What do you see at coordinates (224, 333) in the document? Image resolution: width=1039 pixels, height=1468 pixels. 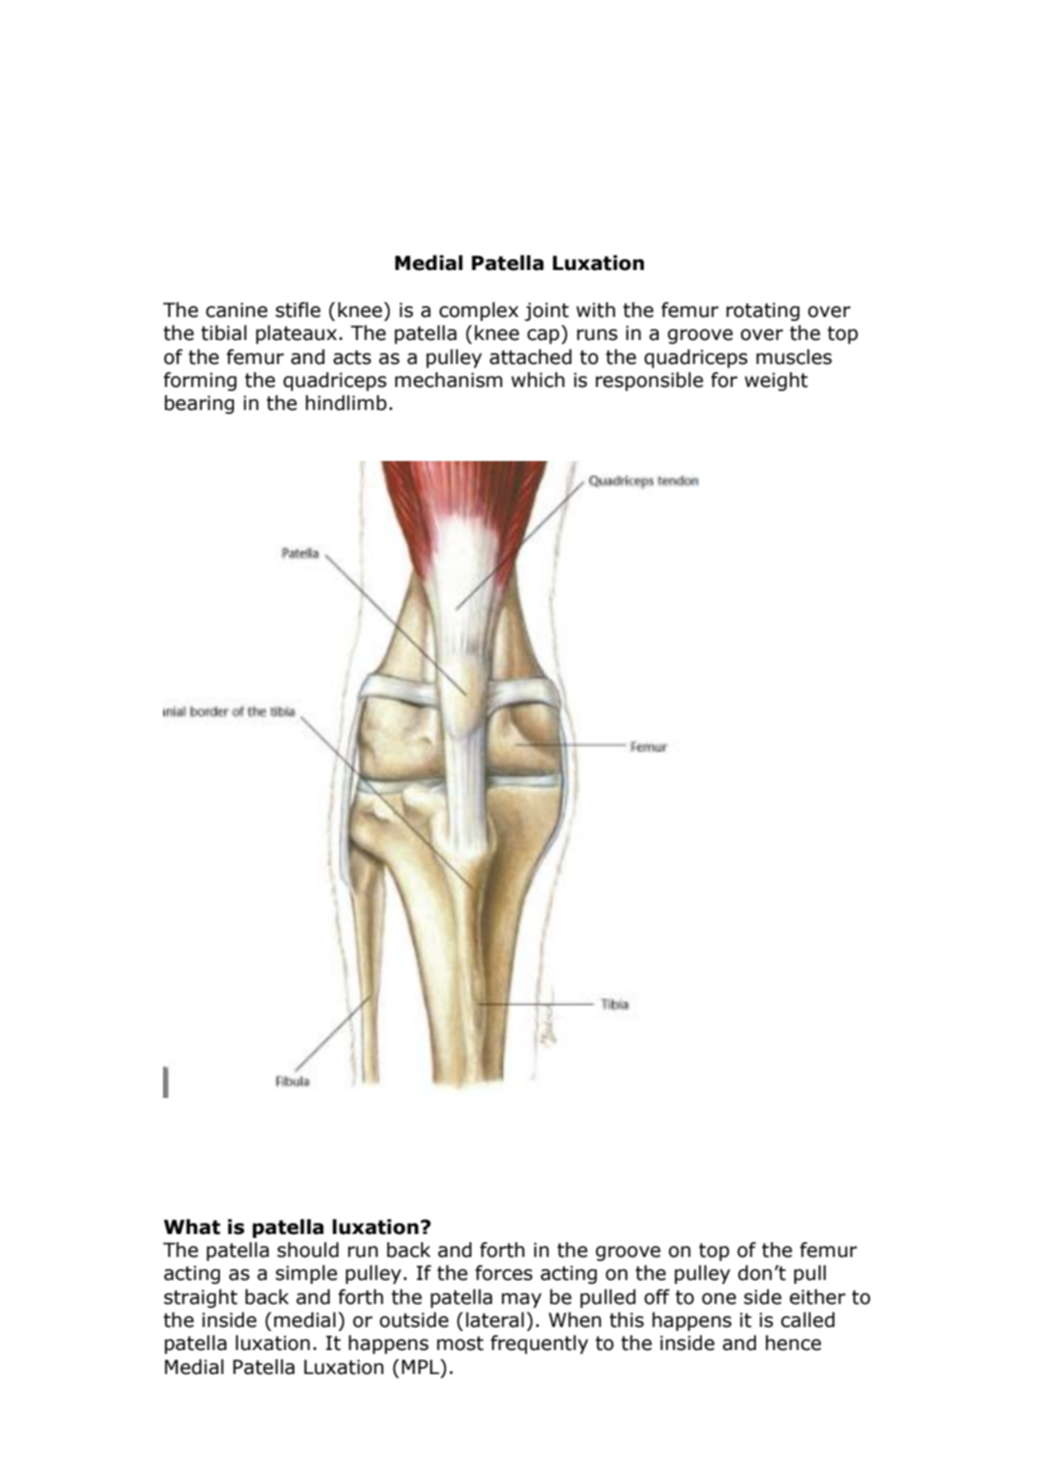 I see `tibial` at bounding box center [224, 333].
